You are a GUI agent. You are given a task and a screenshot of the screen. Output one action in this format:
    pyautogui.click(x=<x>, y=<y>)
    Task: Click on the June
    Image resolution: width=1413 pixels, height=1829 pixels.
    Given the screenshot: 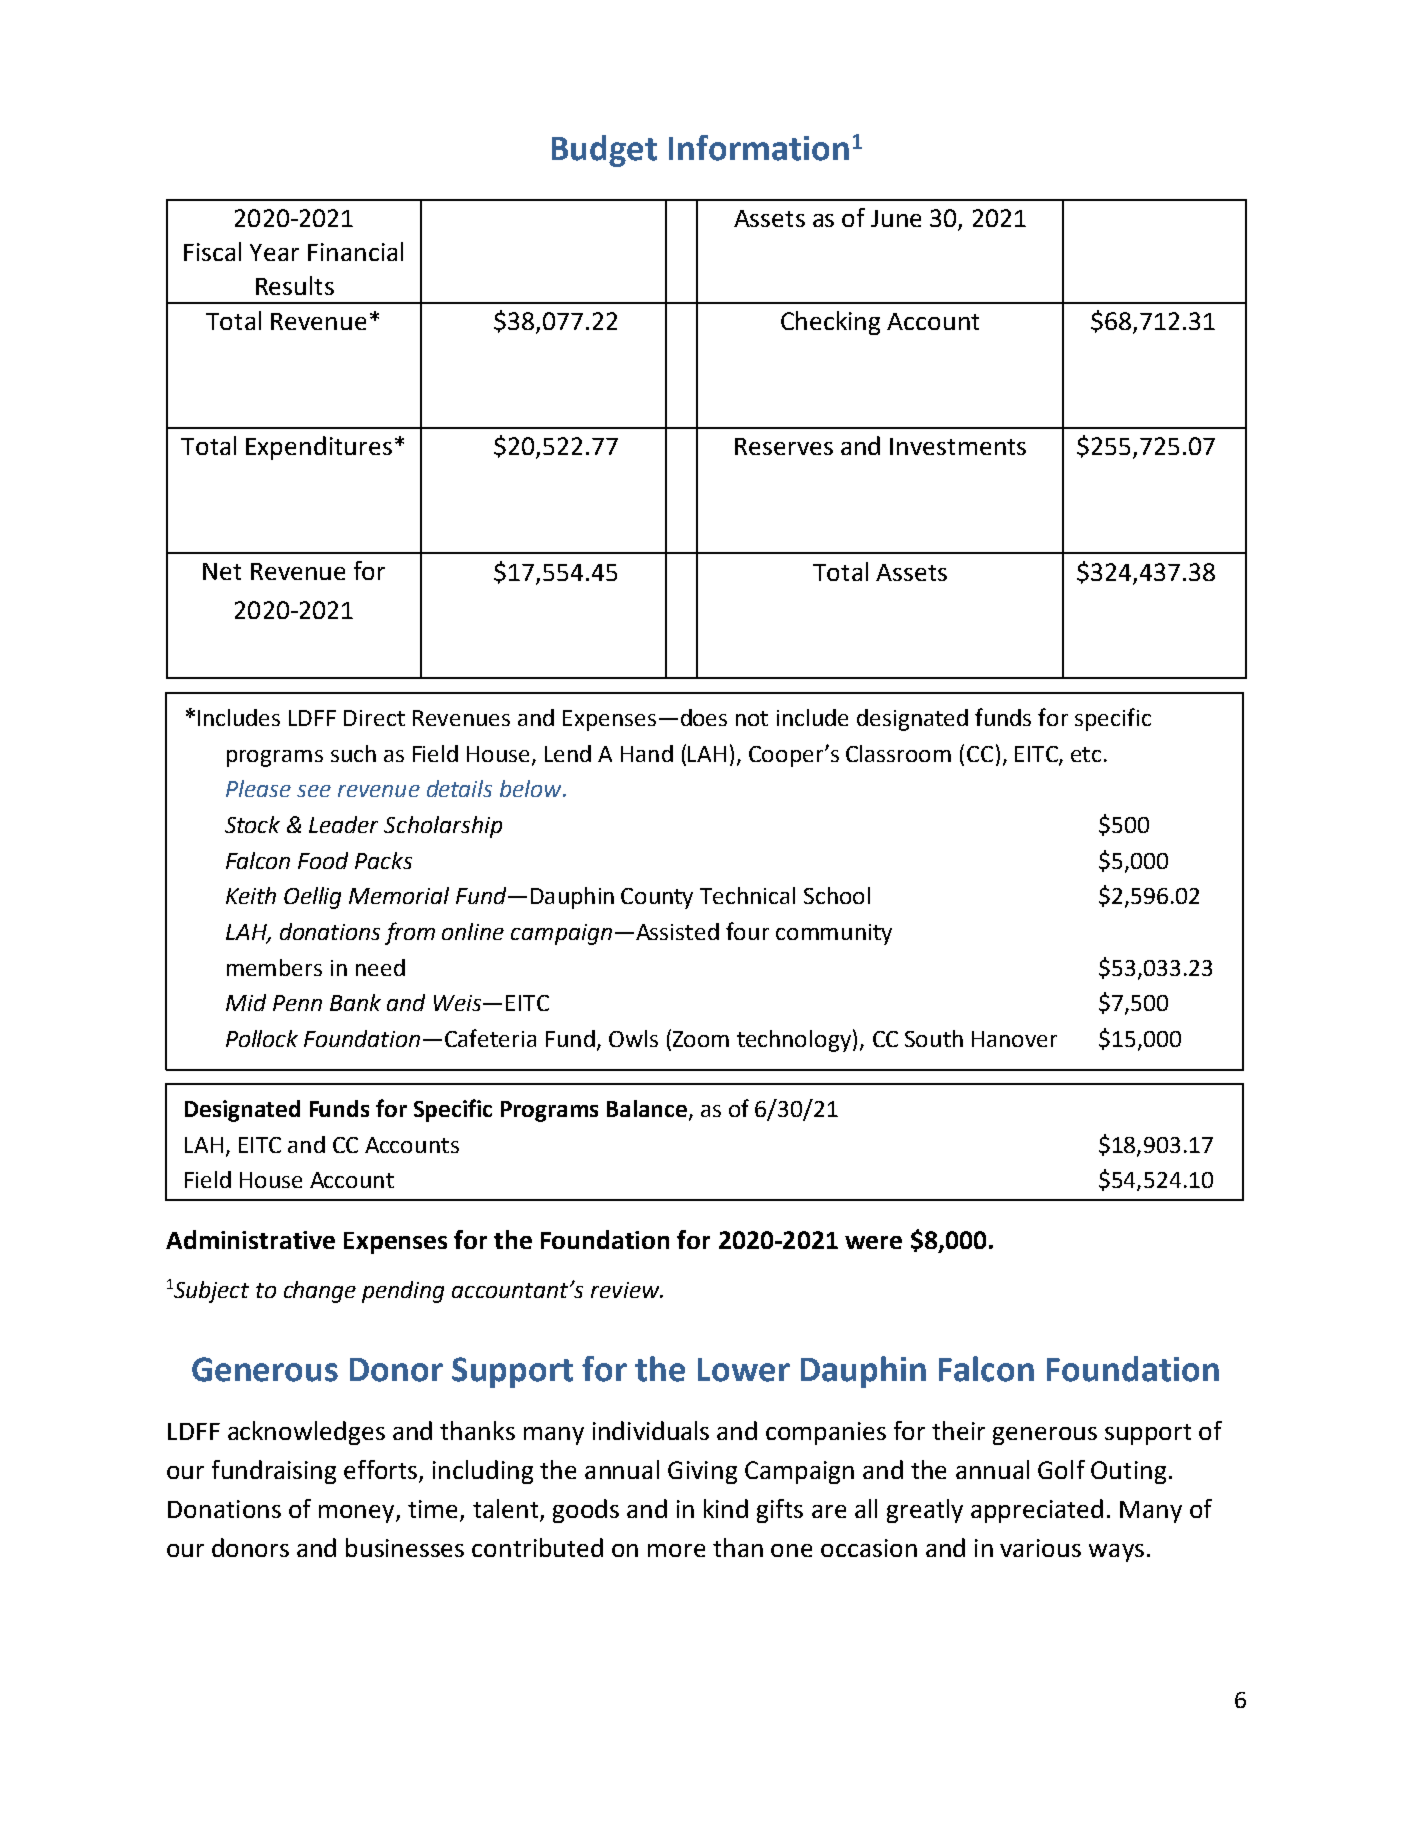 What is the action you would take?
    pyautogui.click(x=896, y=218)
